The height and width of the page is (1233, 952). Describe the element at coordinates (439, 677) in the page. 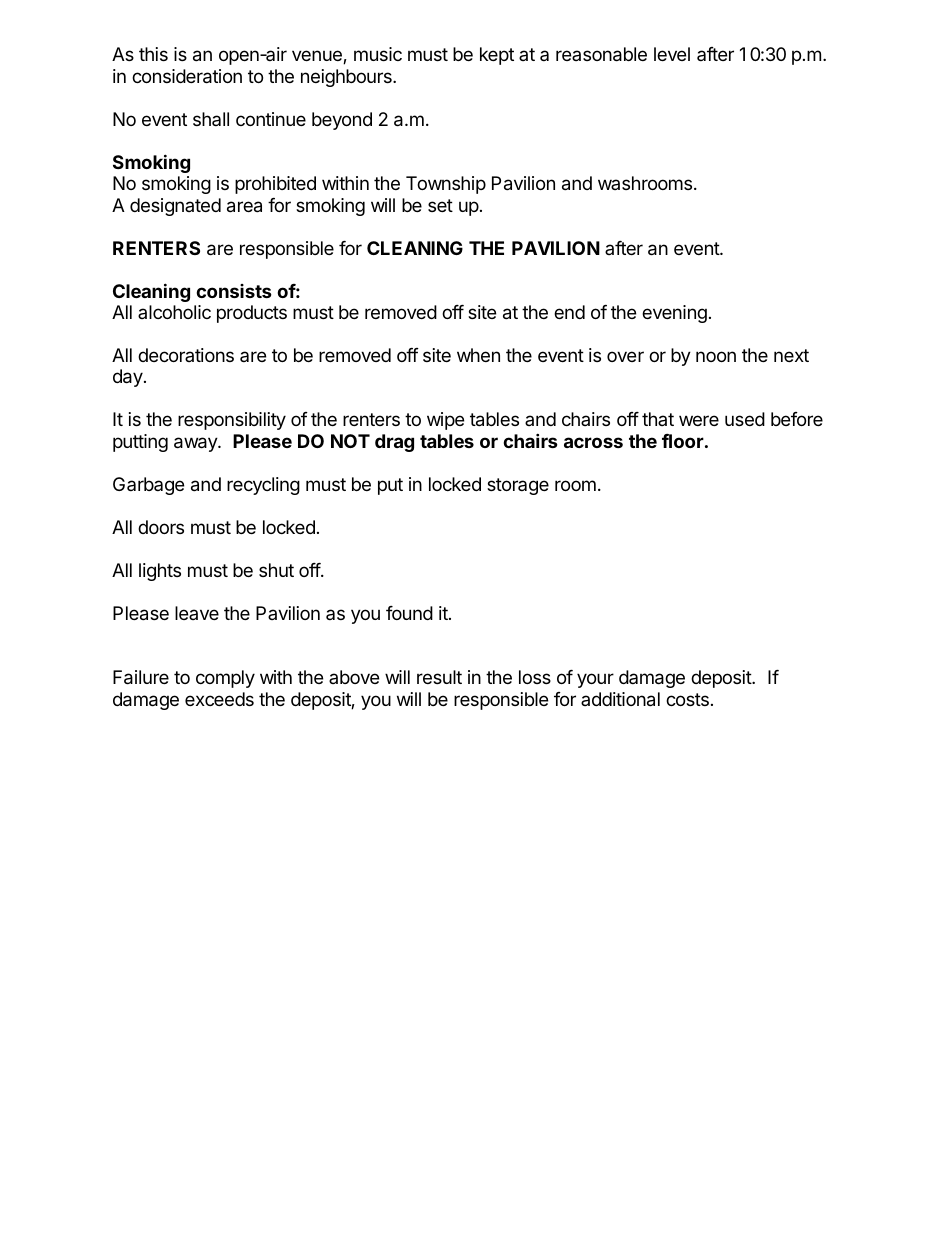

I see `result` at that location.
